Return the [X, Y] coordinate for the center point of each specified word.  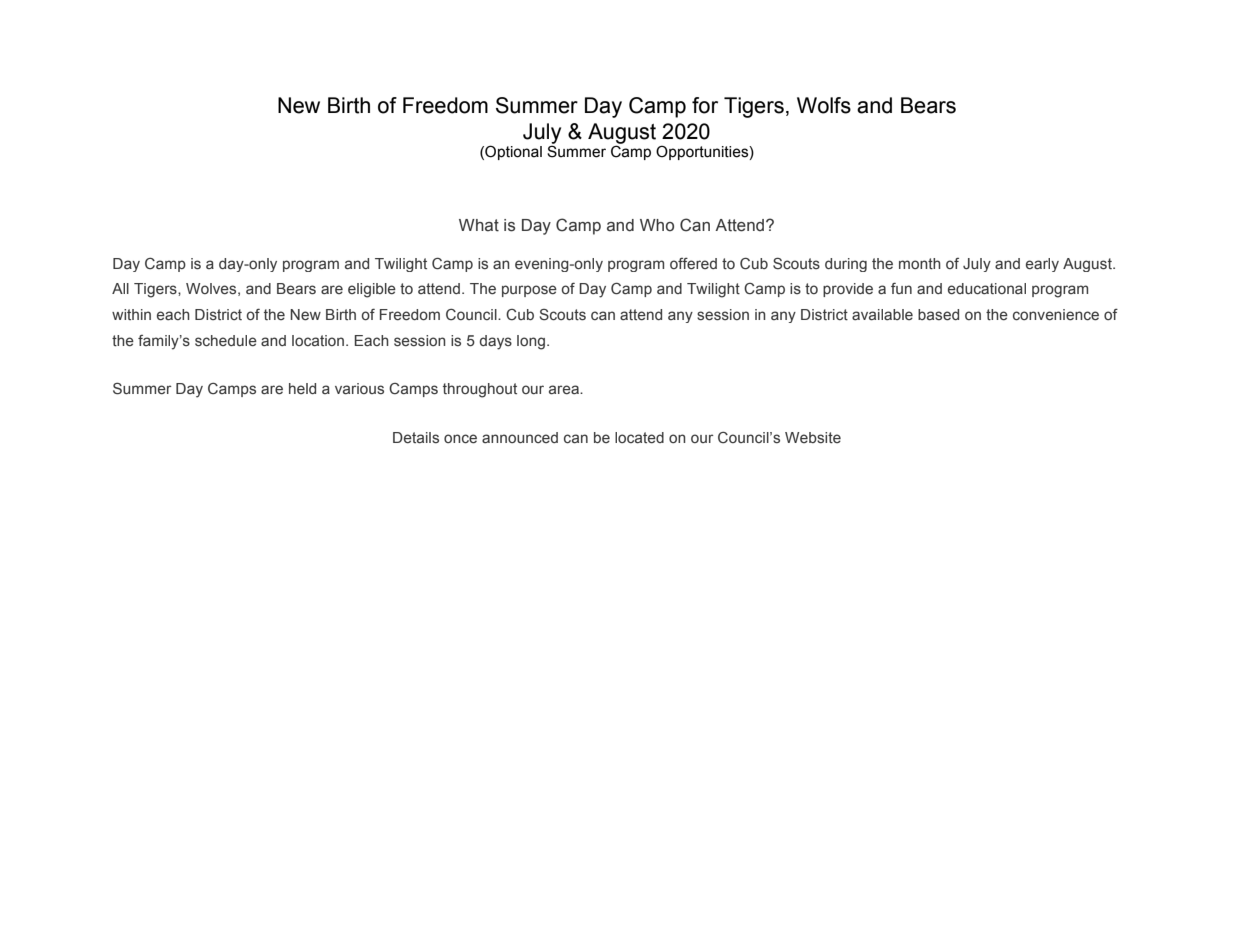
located [639, 437]
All [120, 288]
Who [657, 225]
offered [693, 264]
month [920, 263]
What [479, 225]
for [705, 105]
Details [416, 437]
